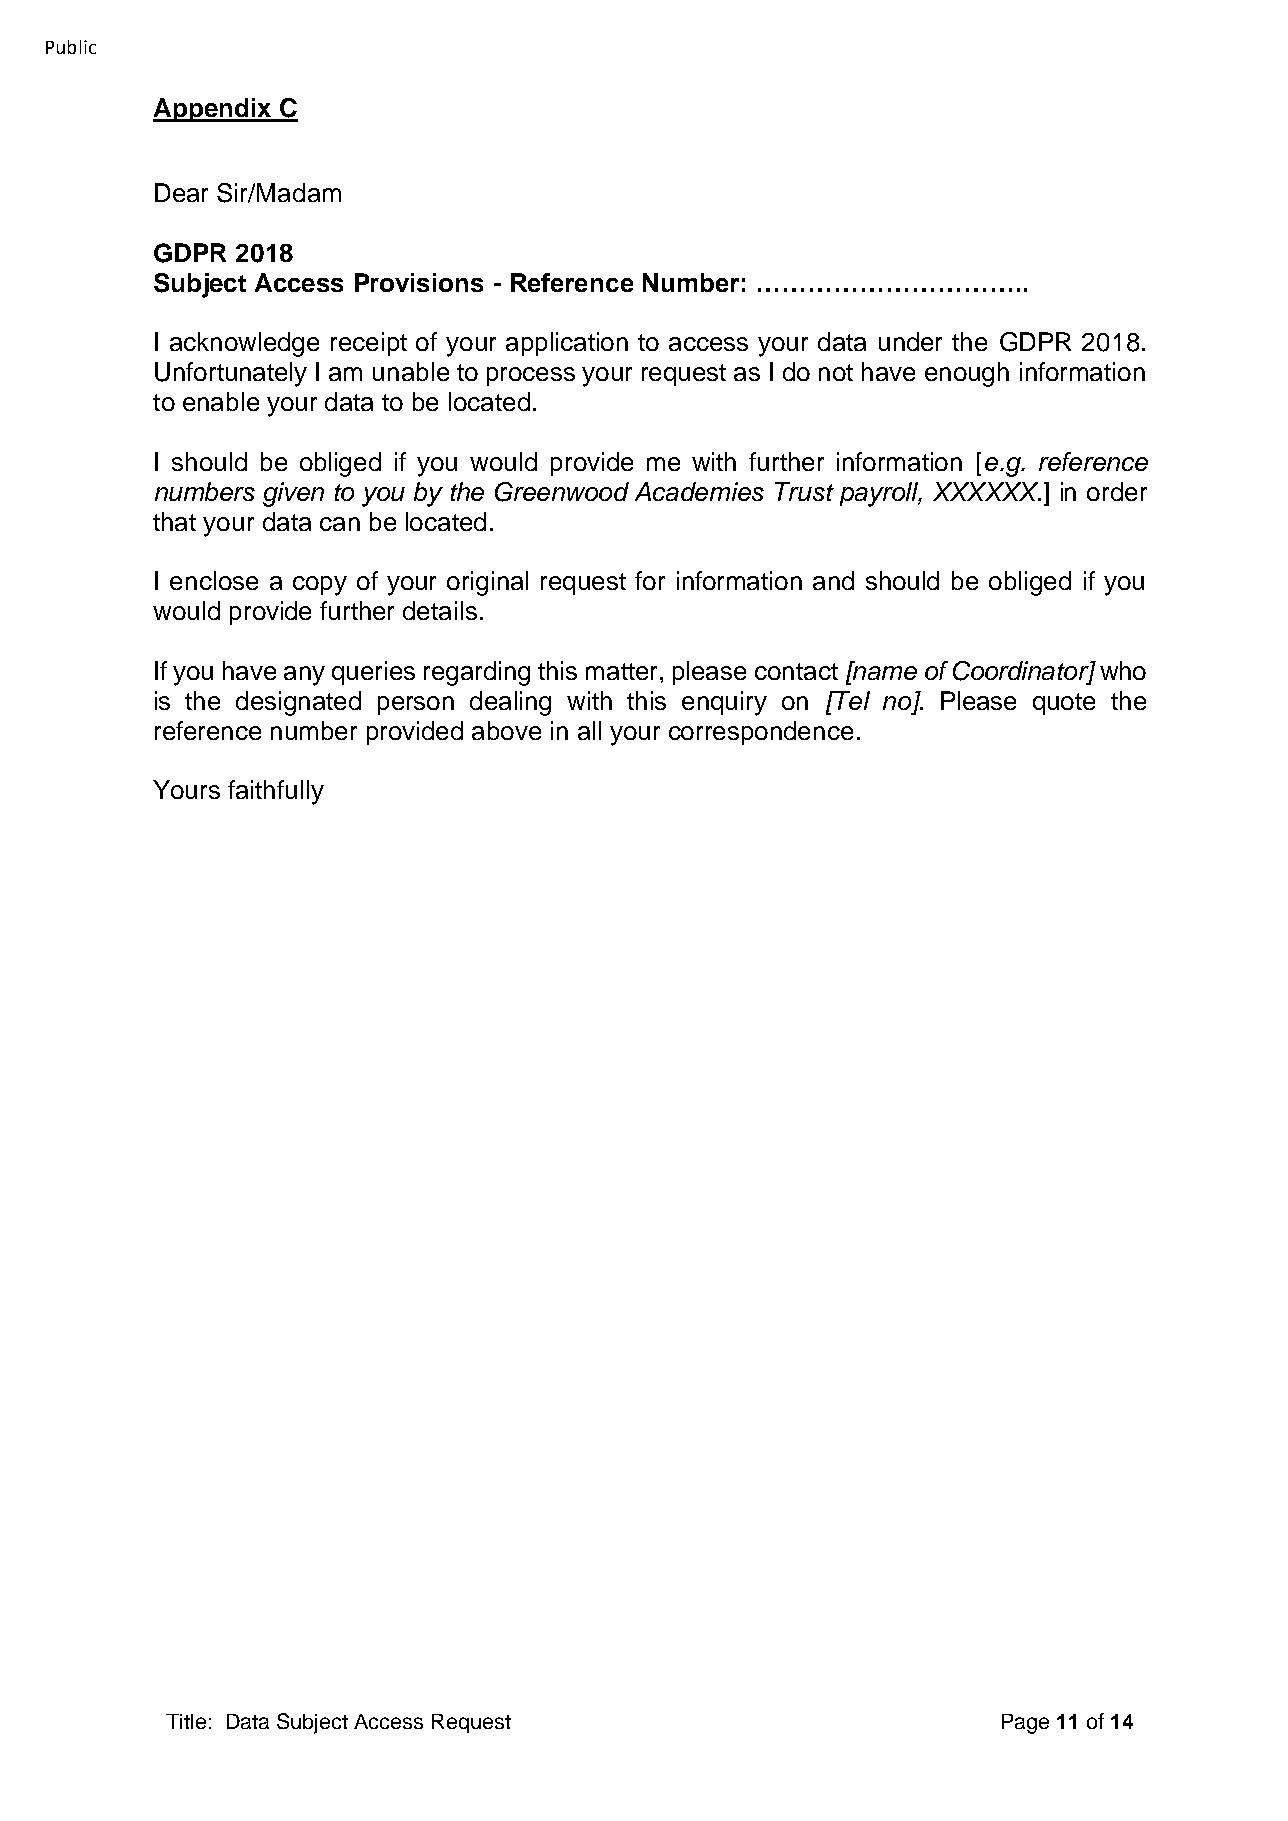  What do you see at coordinates (1064, 704) in the page?
I see `quote` at bounding box center [1064, 704].
